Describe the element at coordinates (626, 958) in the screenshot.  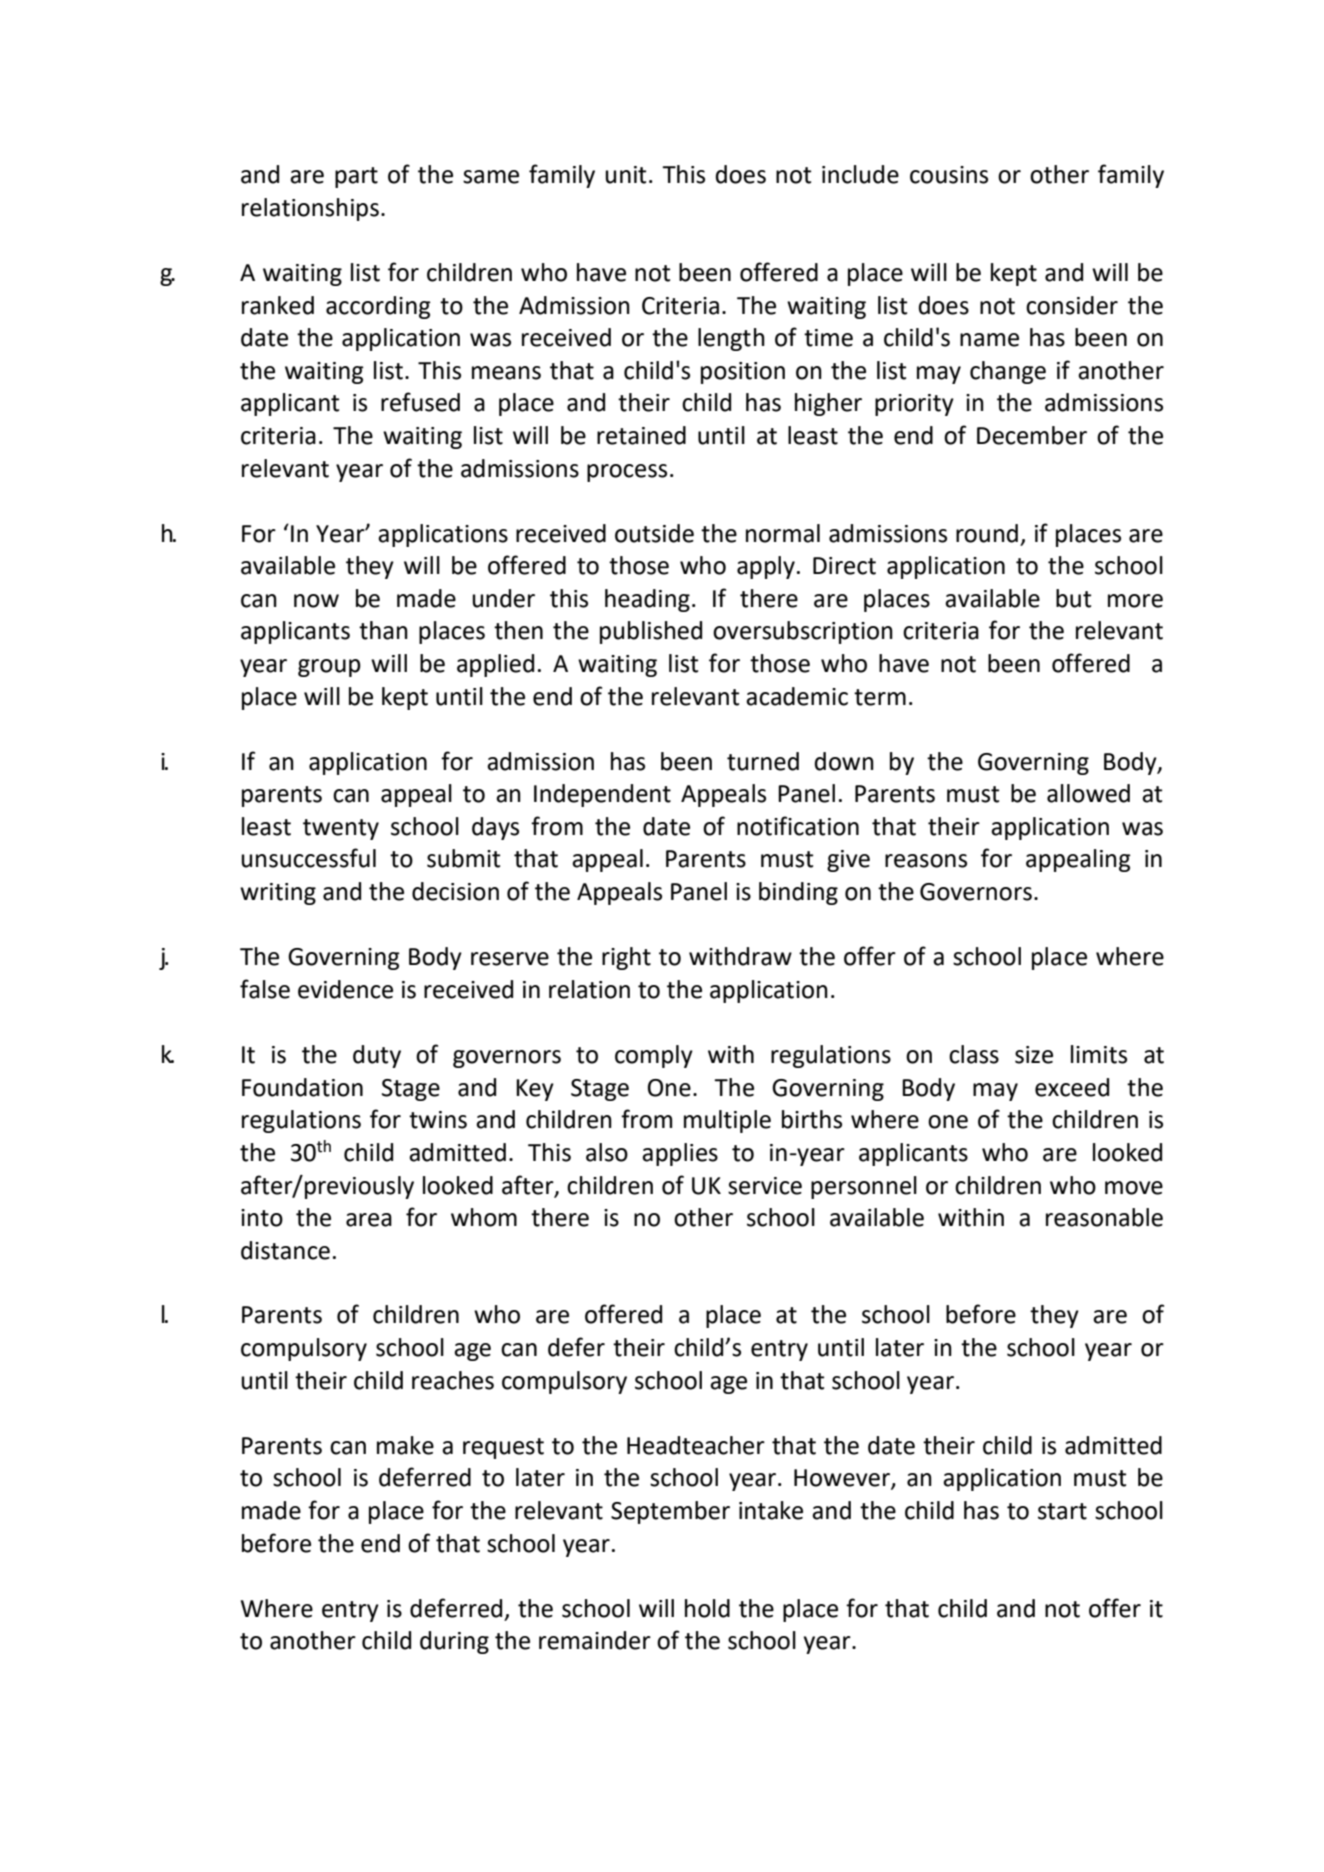
I see `right` at that location.
